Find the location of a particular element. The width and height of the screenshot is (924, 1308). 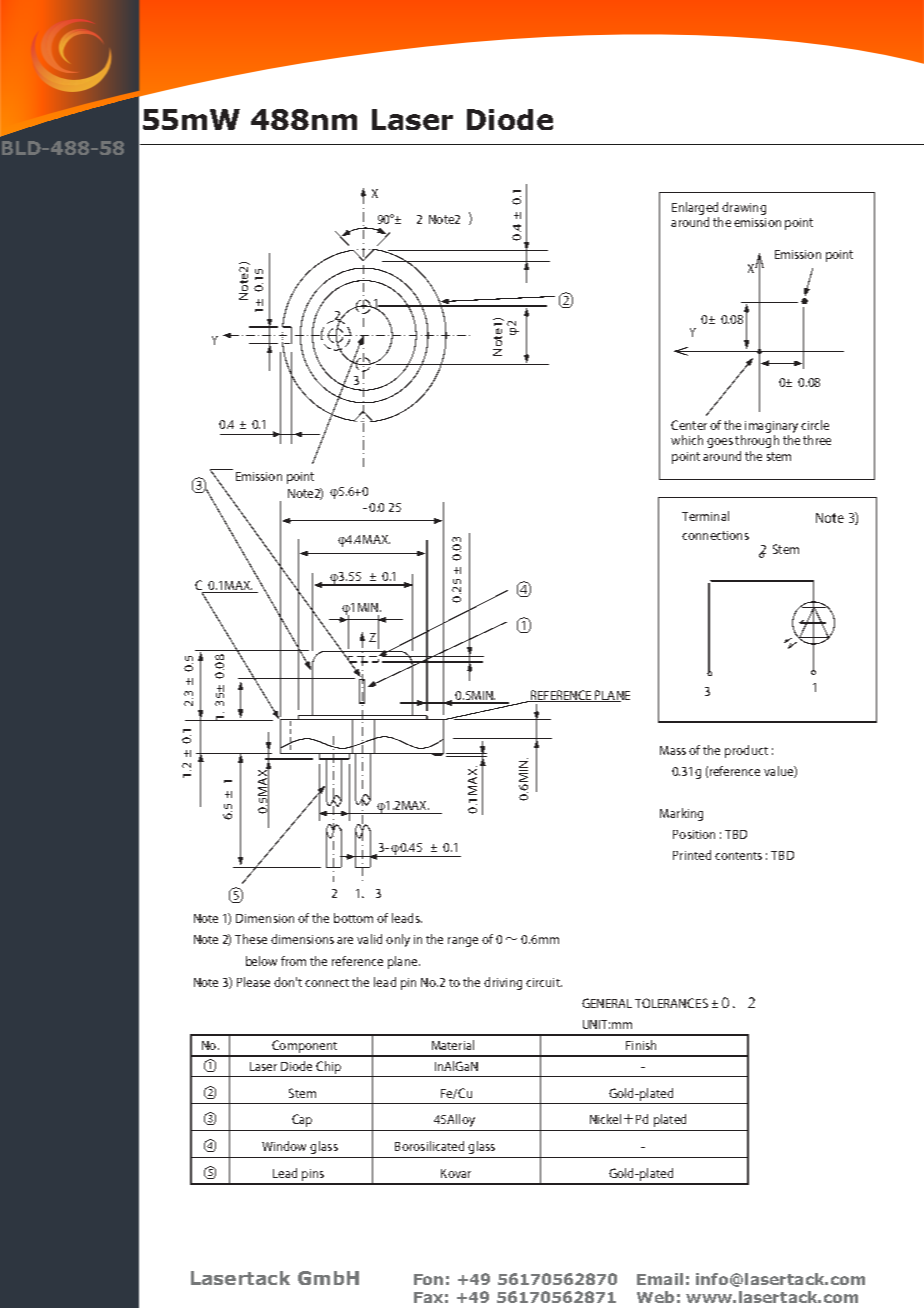

from is located at coordinates (293, 961).
